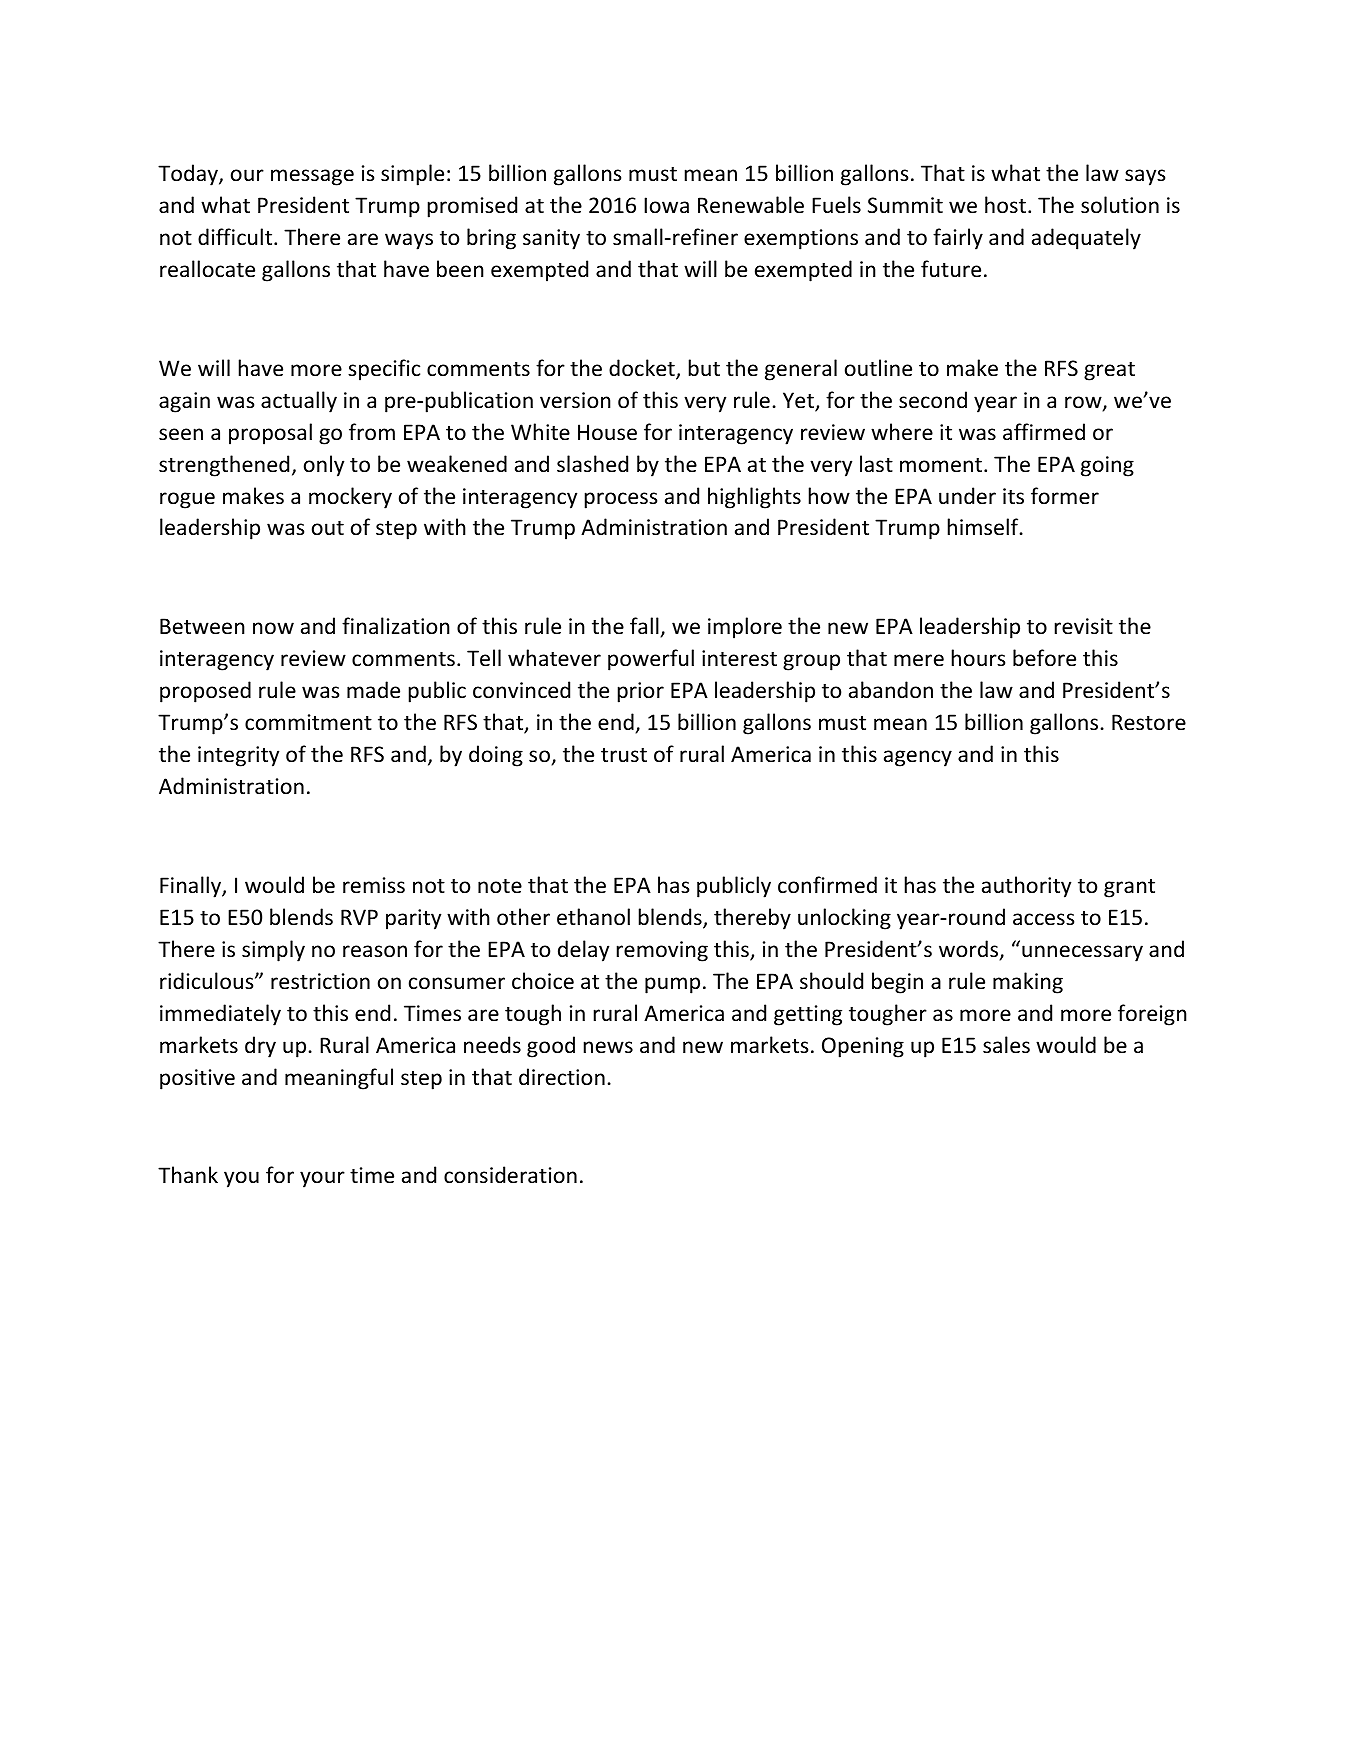  What do you see at coordinates (359, 917) in the document?
I see `RVP` at bounding box center [359, 917].
